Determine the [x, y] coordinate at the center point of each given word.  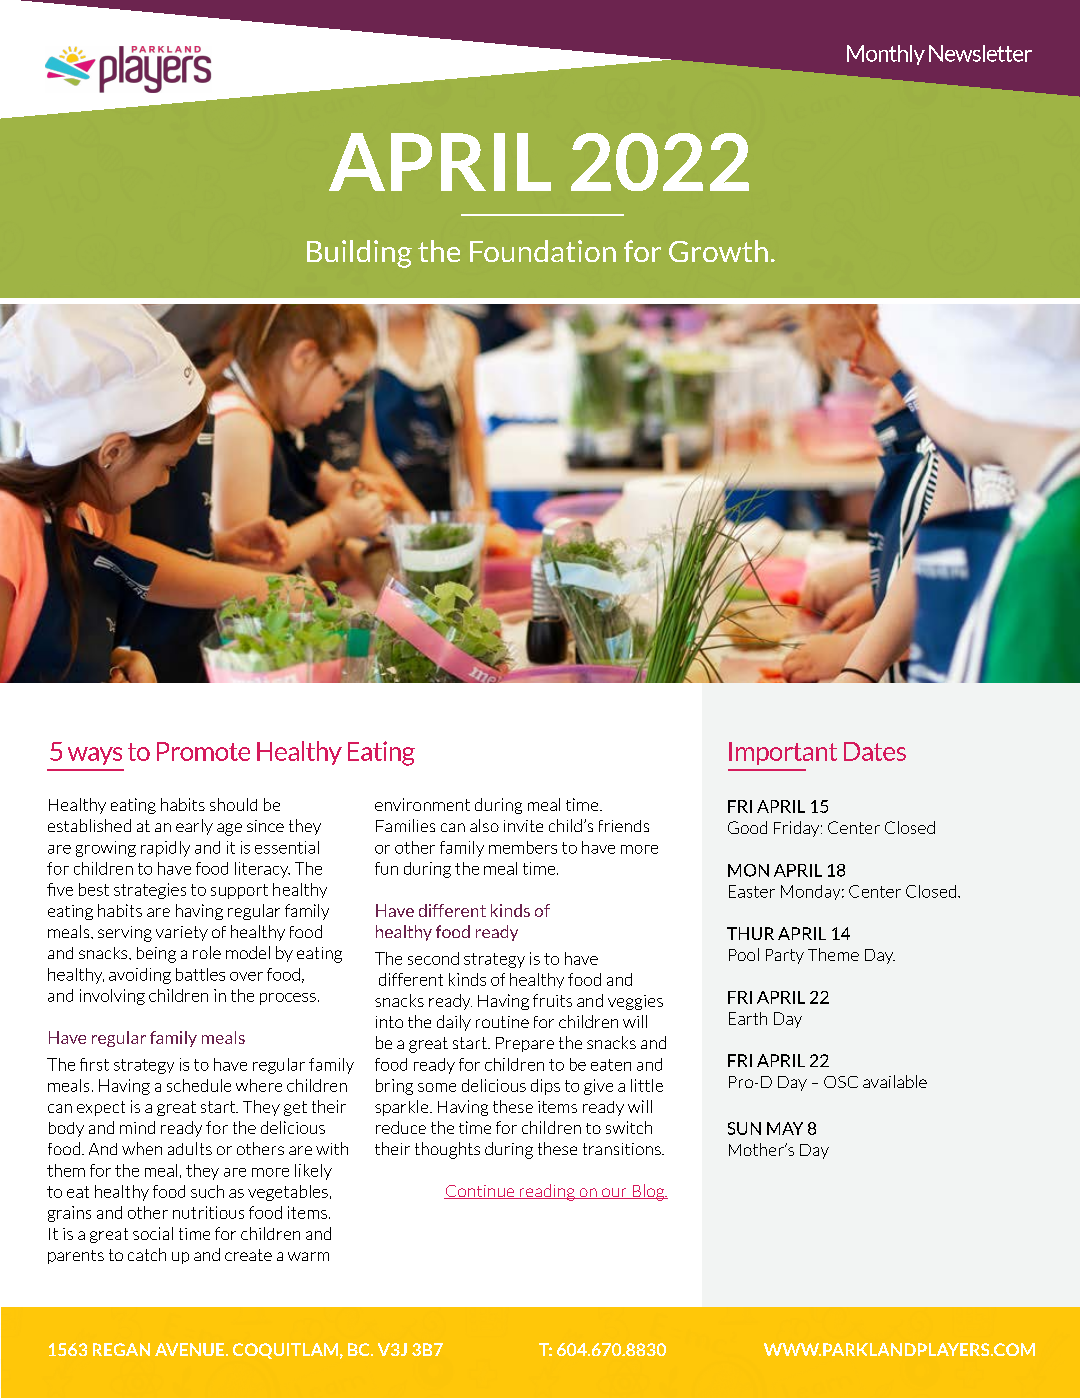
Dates [875, 751]
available [895, 1081]
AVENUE [191, 1349]
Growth [718, 251]
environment [422, 804]
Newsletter [980, 53]
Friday [798, 829]
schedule [199, 1085]
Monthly [886, 55]
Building [359, 254]
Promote [203, 751]
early [194, 827]
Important [783, 753]
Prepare [525, 1044]
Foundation [543, 251]
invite [523, 826]
